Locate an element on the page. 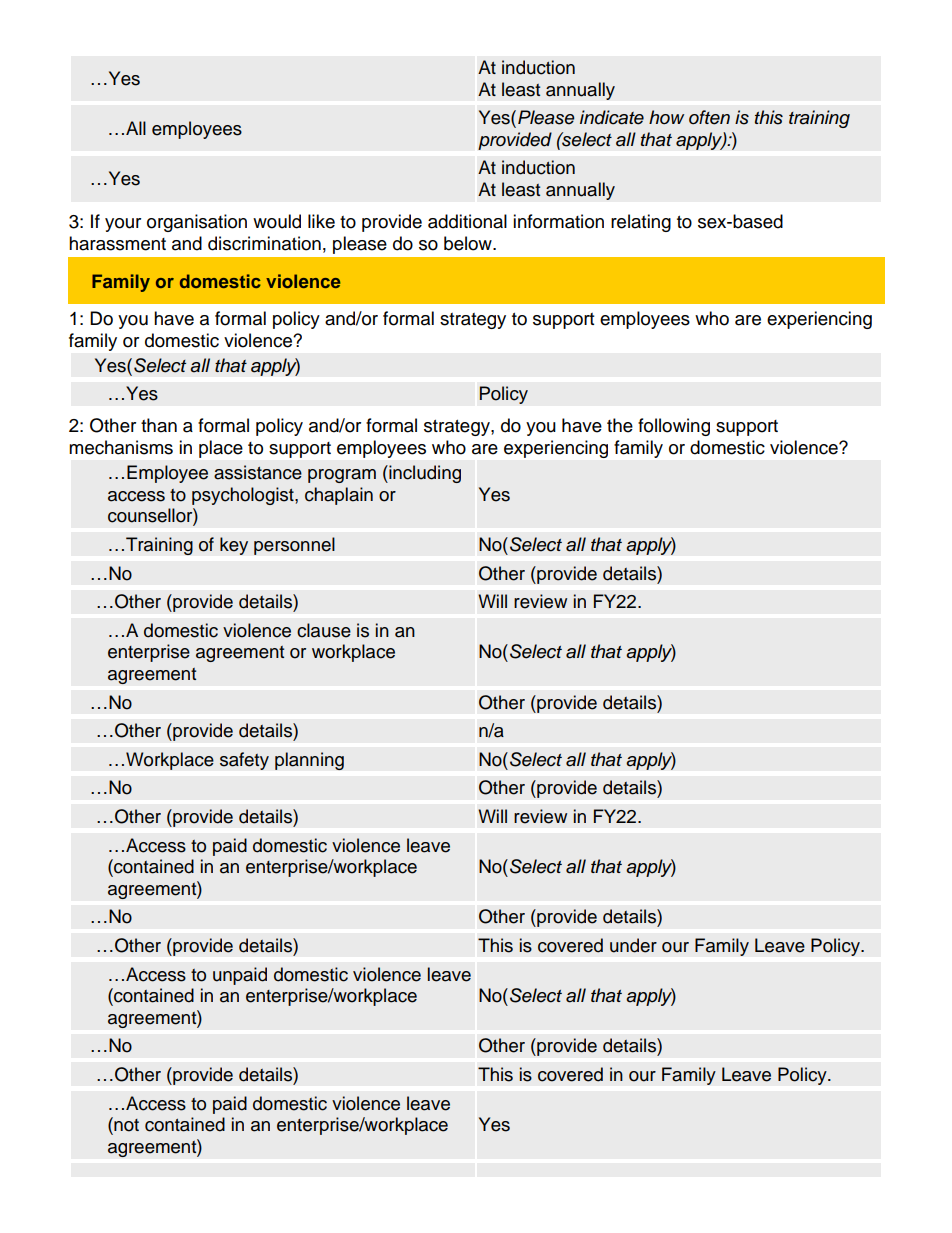  safety is located at coordinates (244, 761).
